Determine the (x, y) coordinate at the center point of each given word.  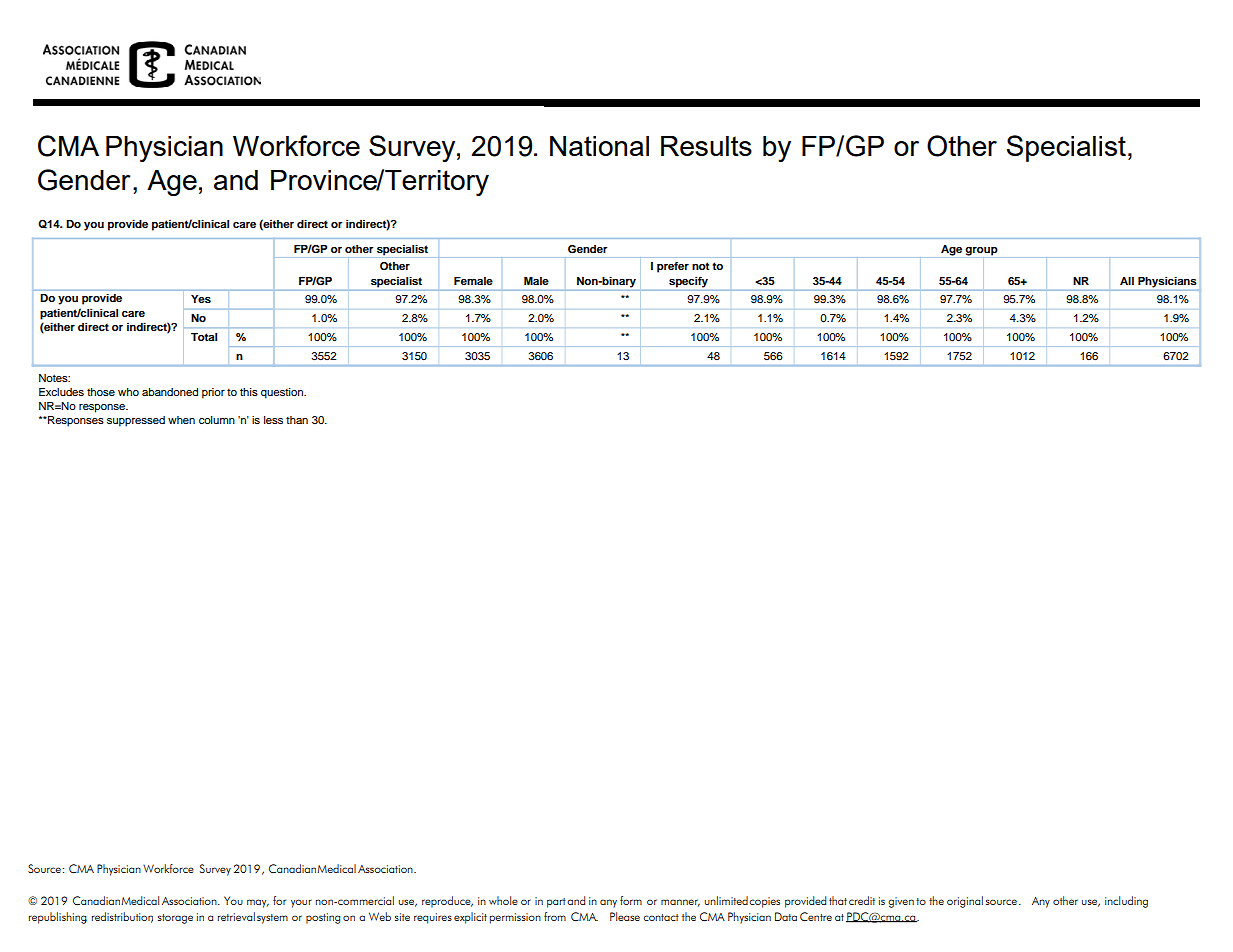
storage (175, 919)
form (631, 900)
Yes (201, 299)
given (901, 902)
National (599, 146)
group (981, 252)
